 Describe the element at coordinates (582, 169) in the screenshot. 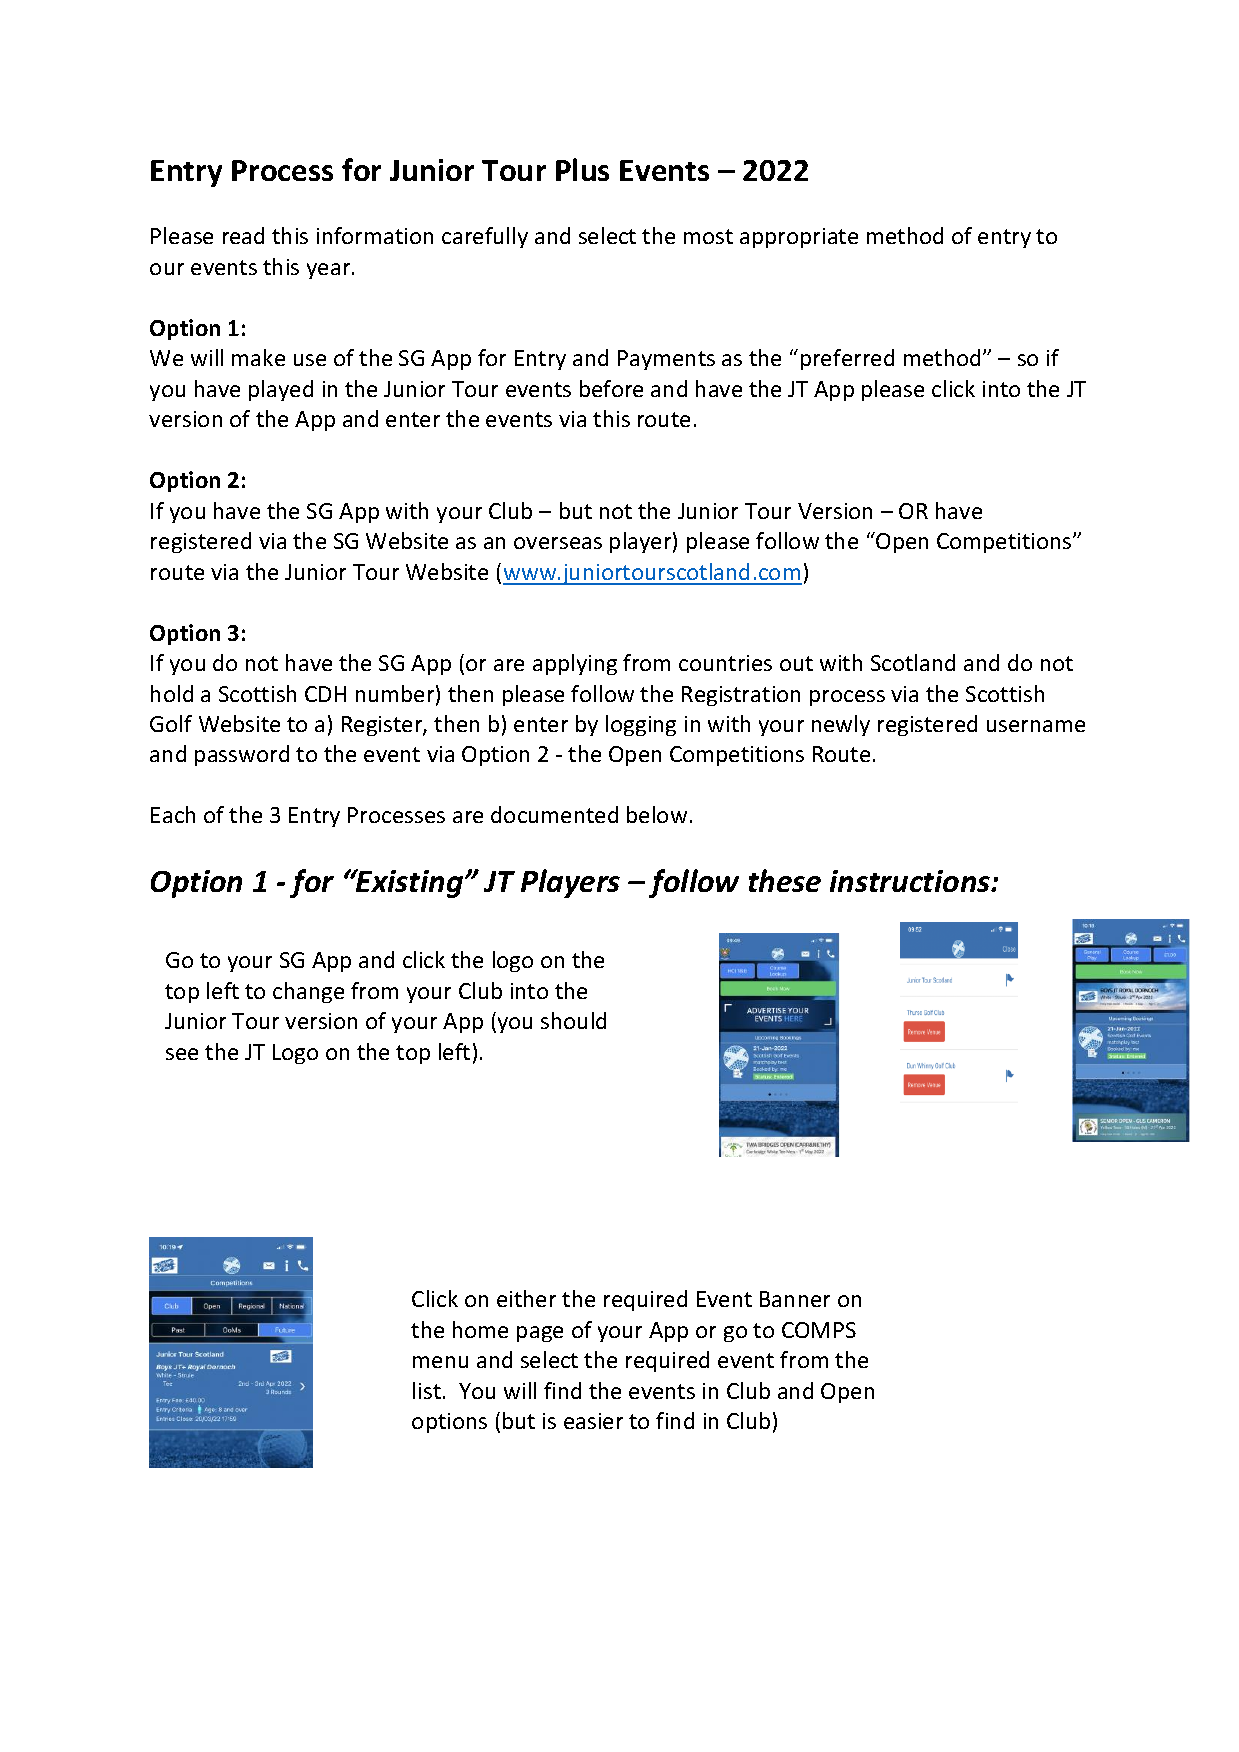

I see `Plus` at that location.
